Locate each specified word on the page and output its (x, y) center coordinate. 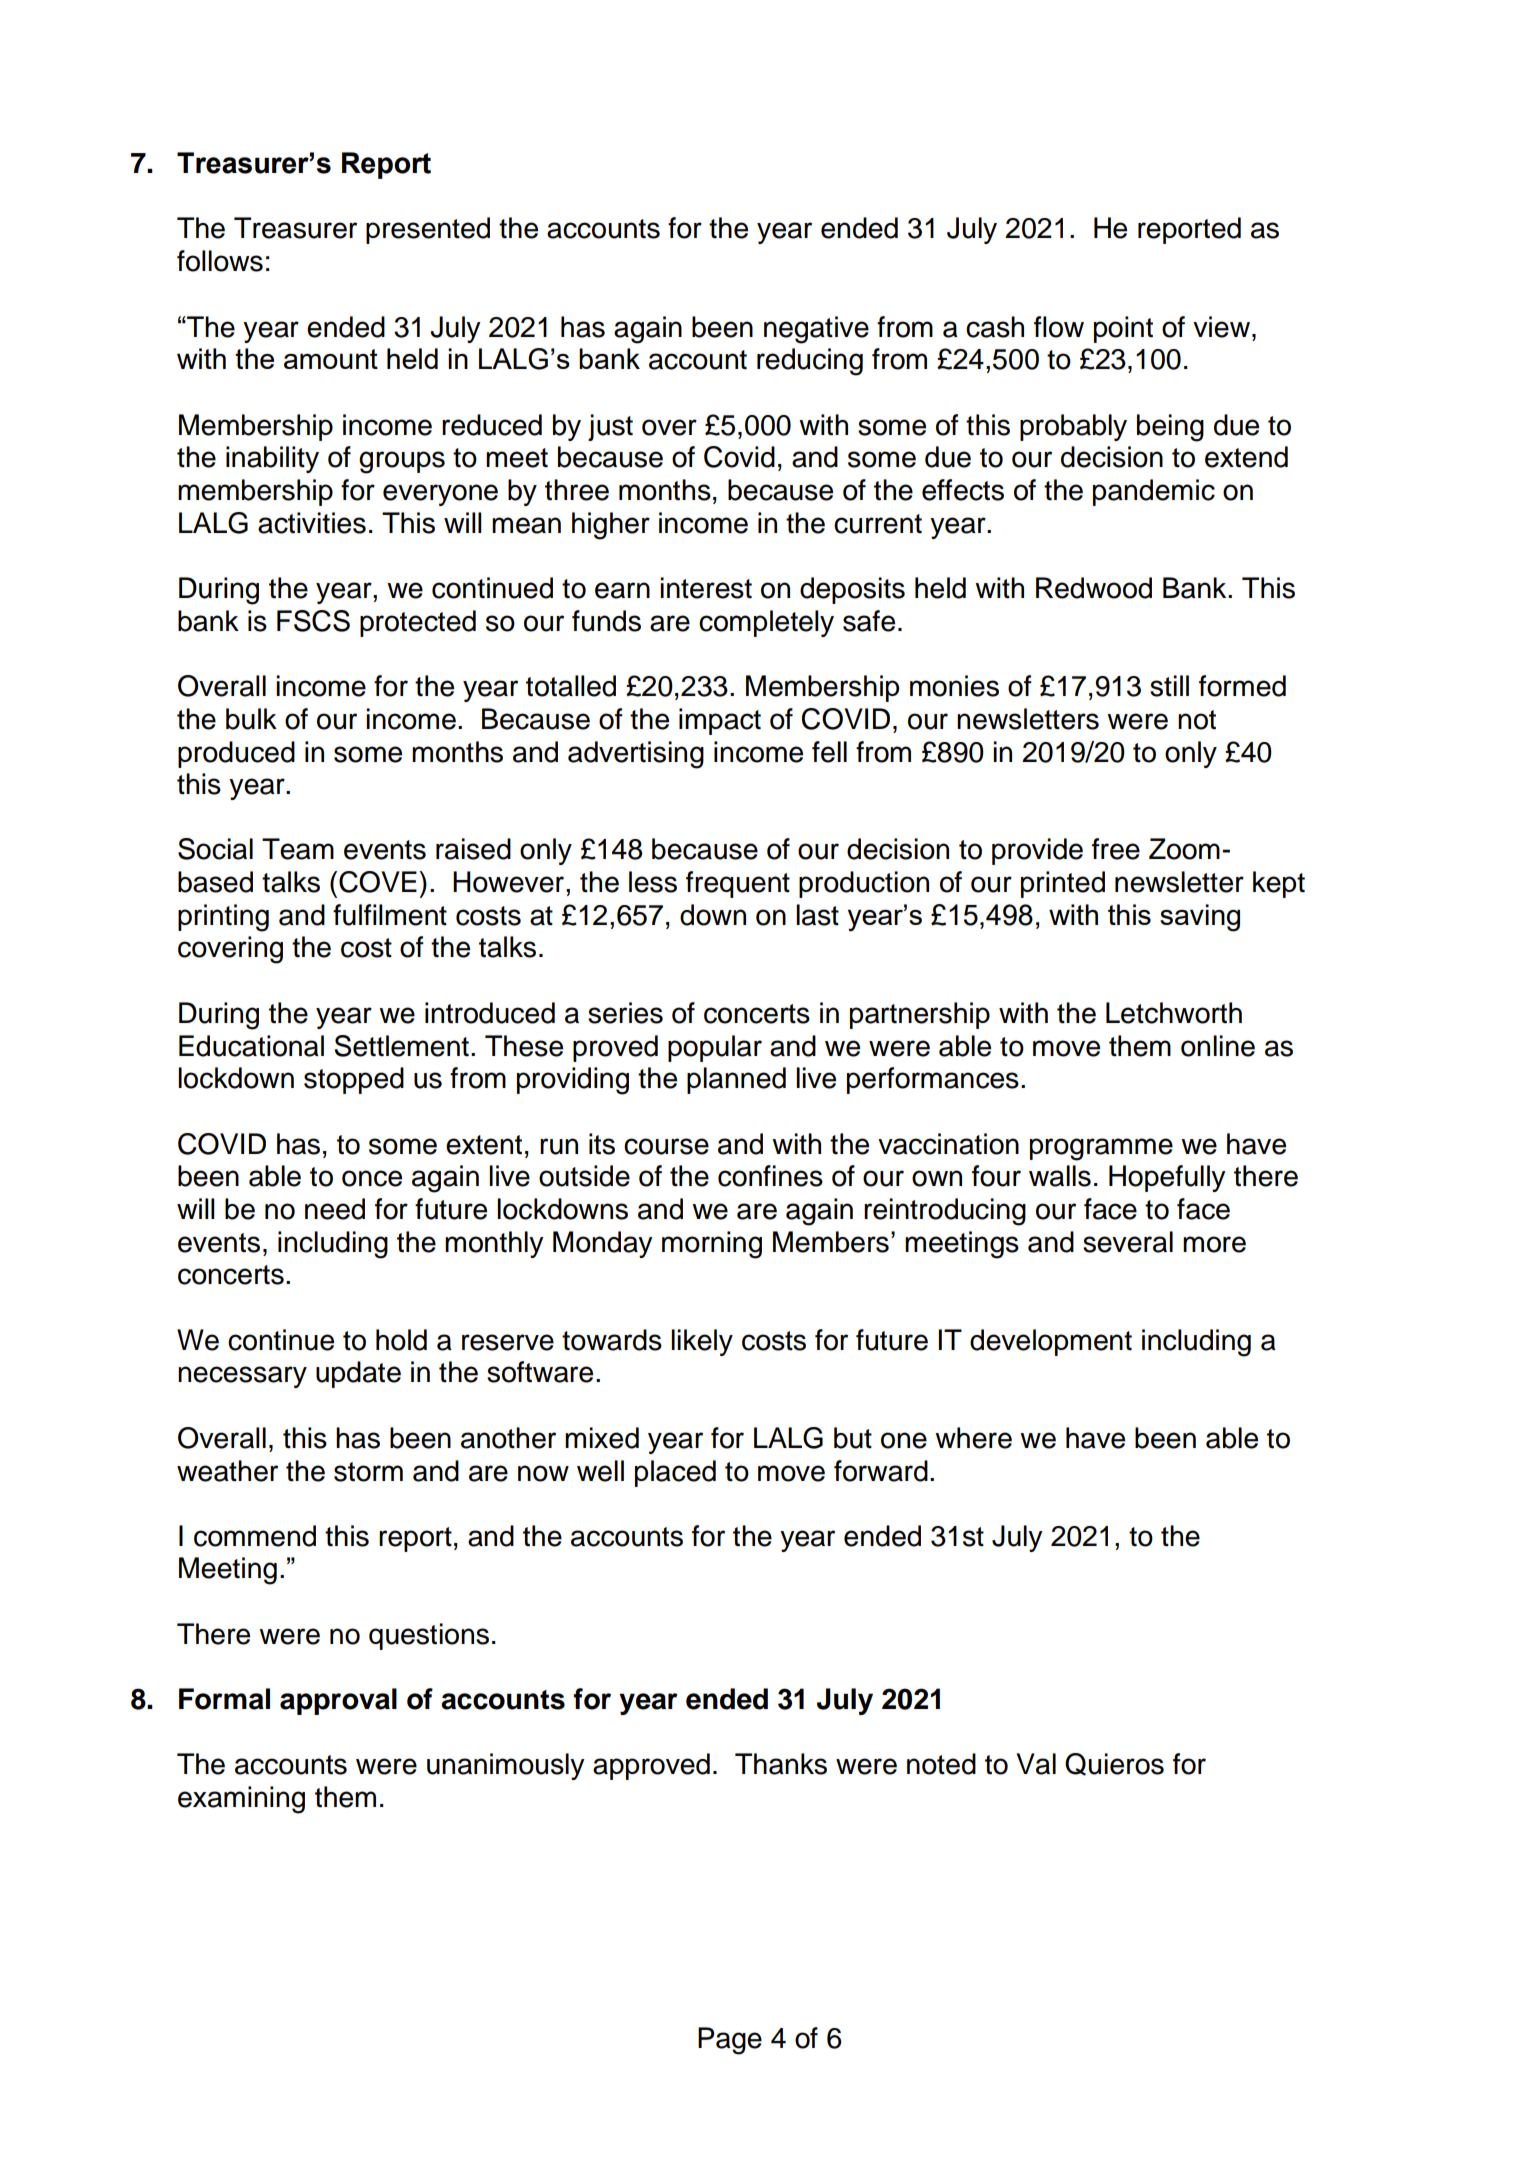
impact (720, 721)
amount (331, 359)
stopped (354, 1080)
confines (770, 1176)
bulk (251, 719)
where (973, 1438)
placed (675, 1473)
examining (241, 1800)
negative (816, 330)
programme (1101, 1149)
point (1123, 329)
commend (255, 1536)
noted (941, 1764)
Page (730, 2041)
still (1169, 686)
